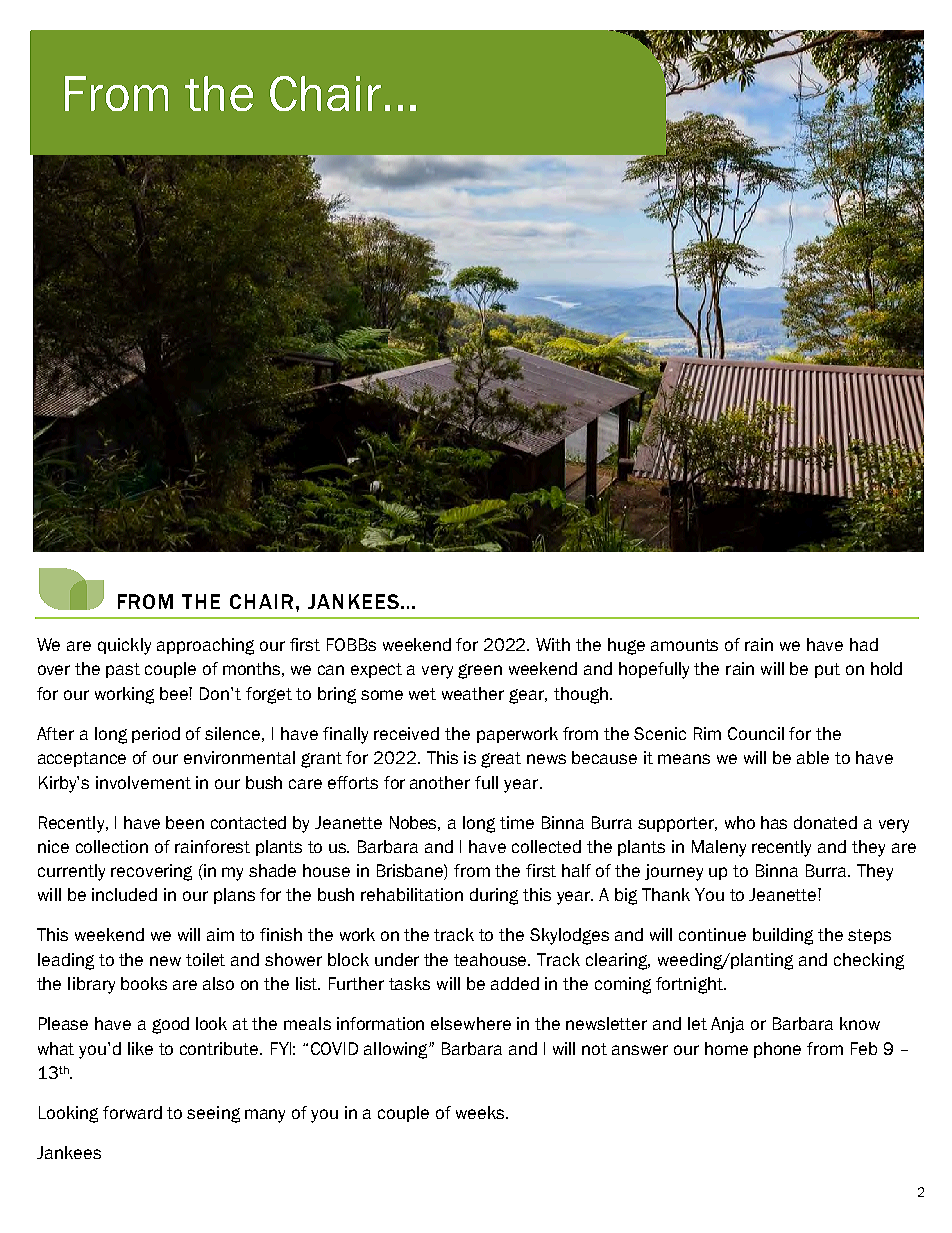 This image has height=1233, width=952. Describe the element at coordinates (783, 936) in the image. I see `building` at that location.
